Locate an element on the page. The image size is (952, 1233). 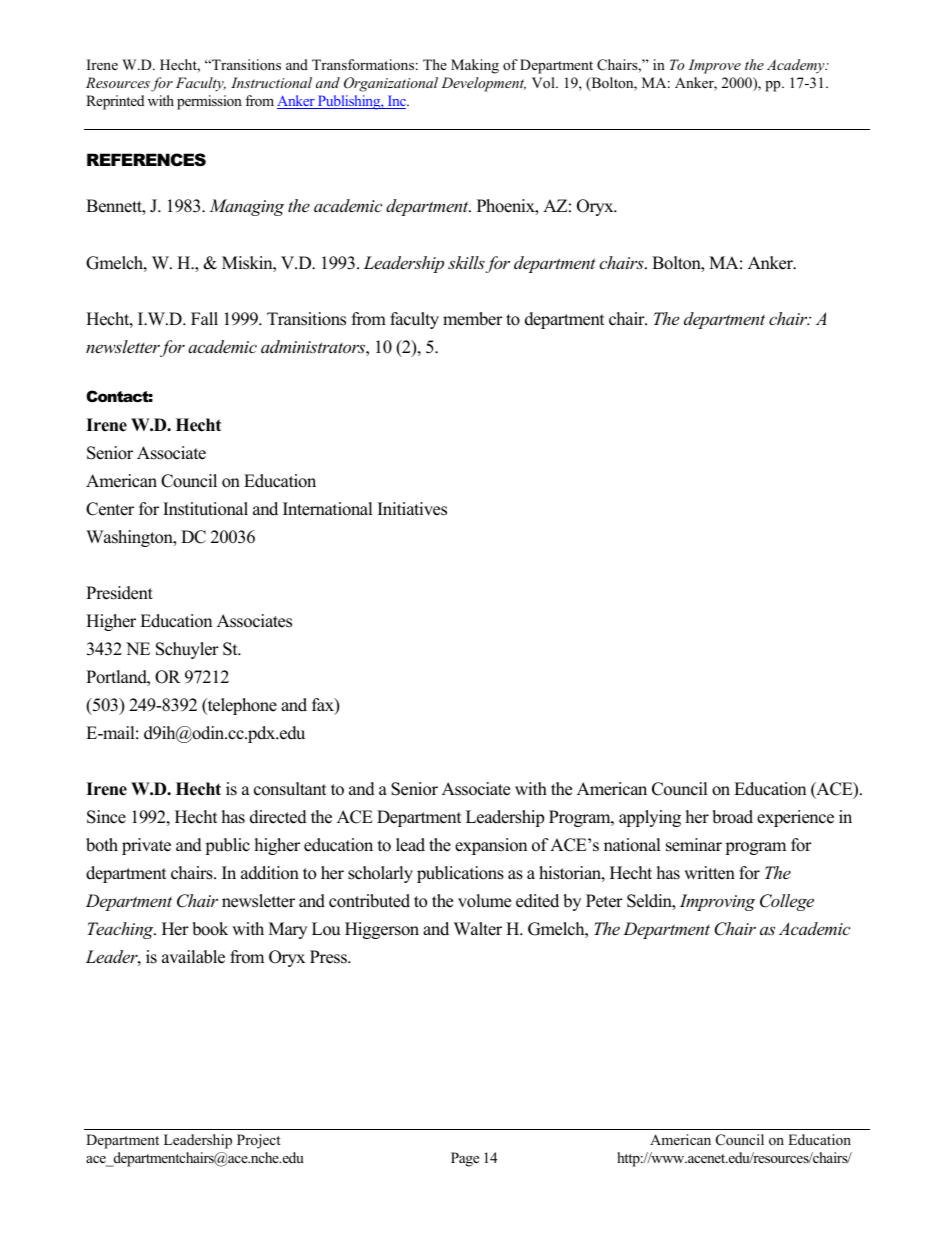
Schuyler is located at coordinates (187, 650).
